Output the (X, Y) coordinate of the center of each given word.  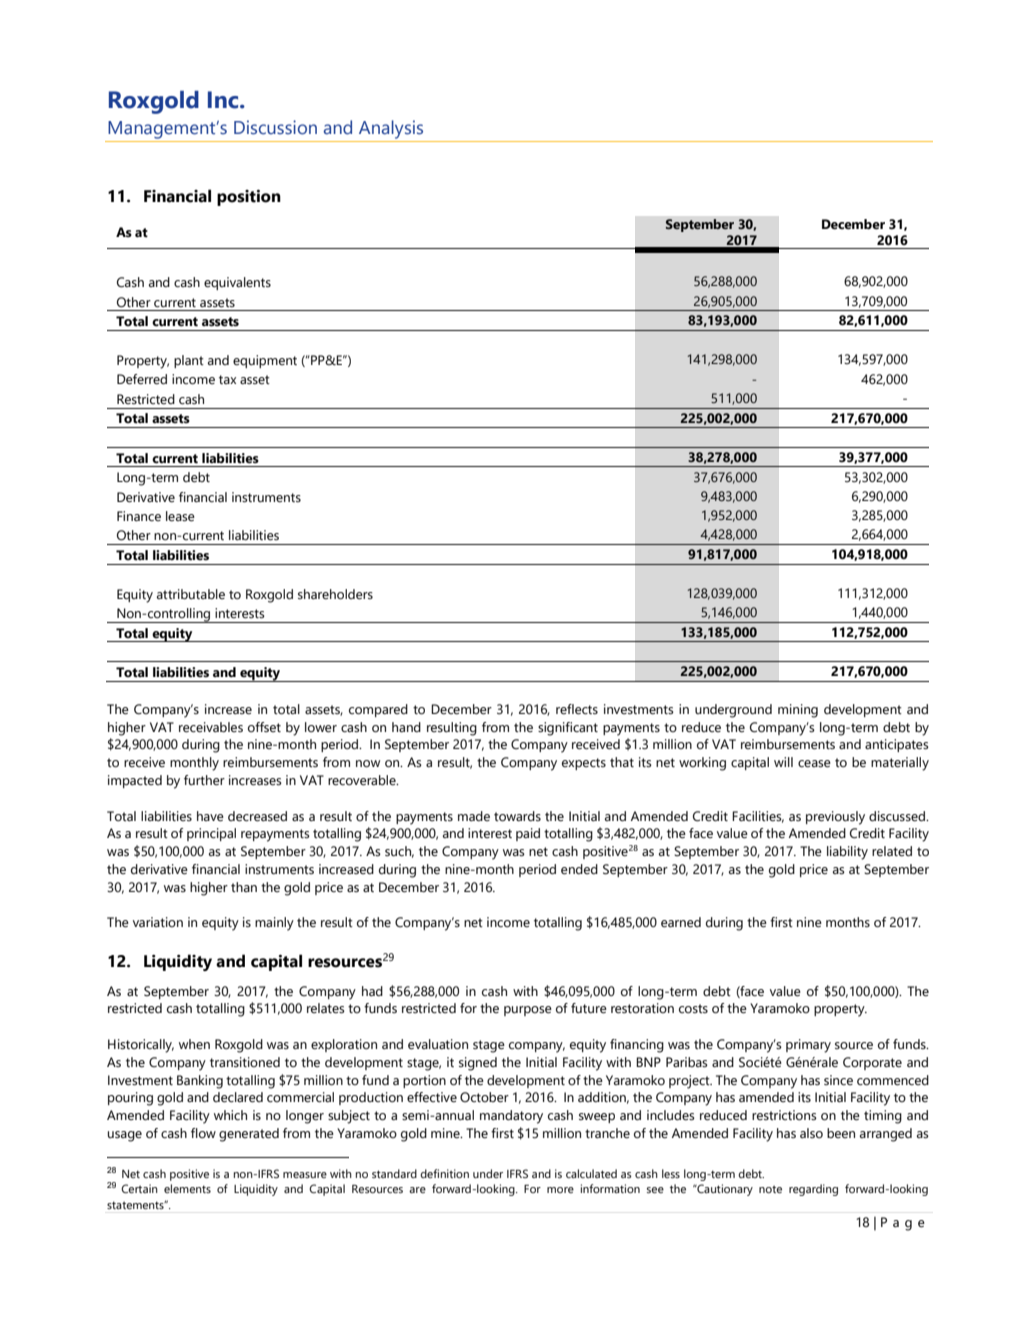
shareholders (335, 594)
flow (203, 1133)
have (210, 816)
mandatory (511, 1117)
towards (517, 816)
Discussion (275, 127)
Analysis (391, 129)
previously (835, 818)
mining (798, 711)
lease (180, 516)
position (249, 198)
